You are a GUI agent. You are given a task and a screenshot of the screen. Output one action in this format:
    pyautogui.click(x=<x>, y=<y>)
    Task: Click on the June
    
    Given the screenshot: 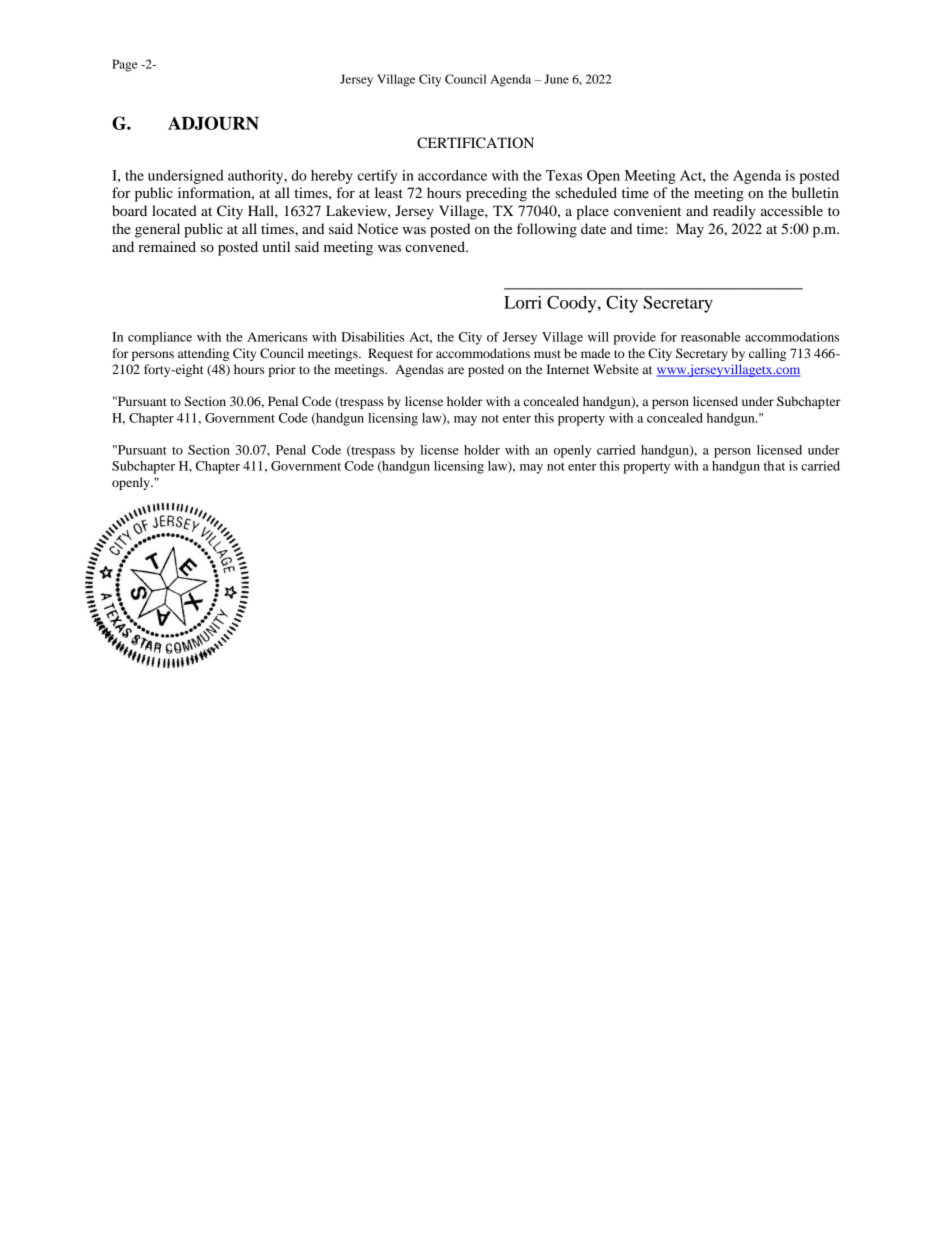 What is the action you would take?
    pyautogui.click(x=556, y=79)
